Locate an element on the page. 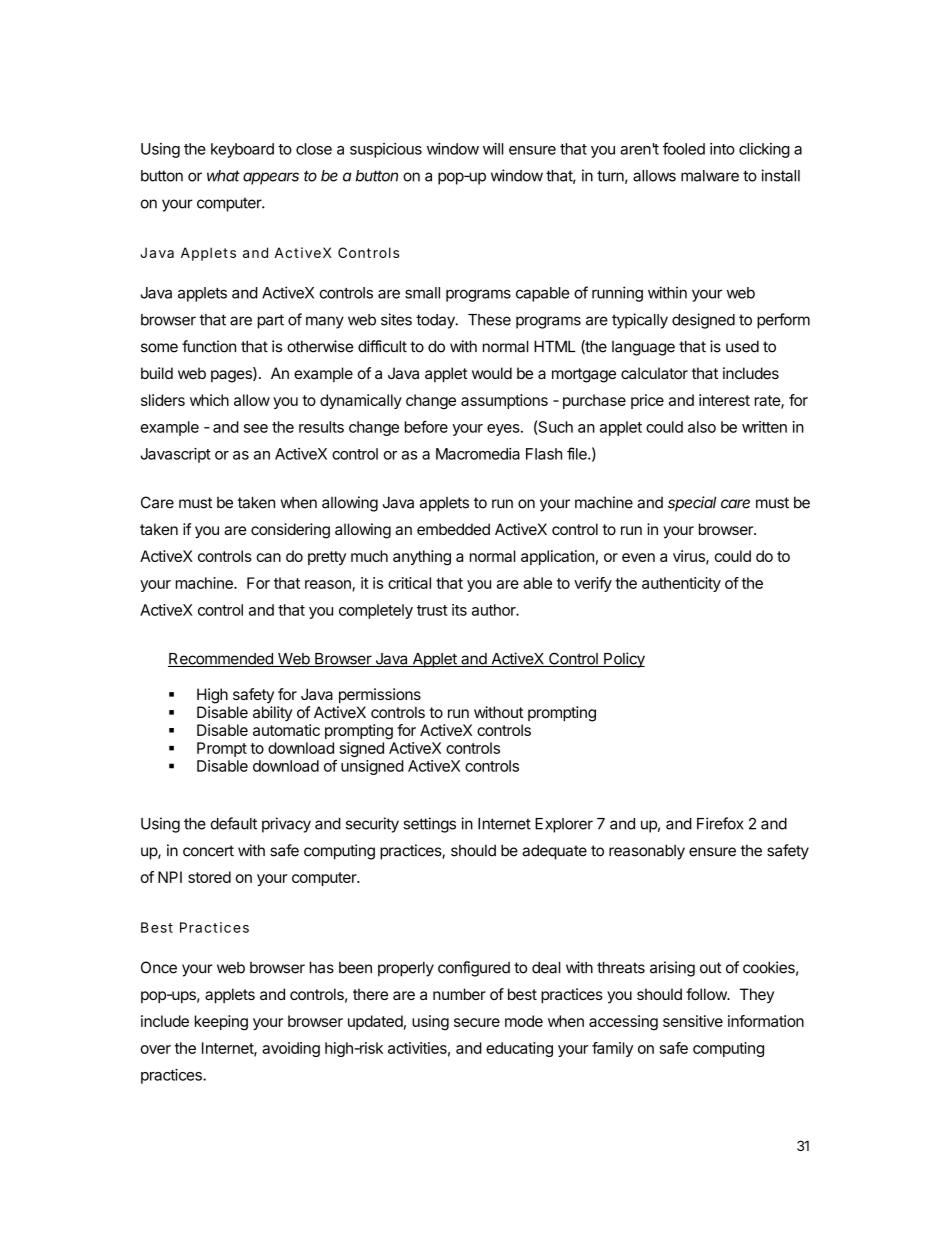 This document has height=1233, width=952. would is located at coordinates (492, 373).
